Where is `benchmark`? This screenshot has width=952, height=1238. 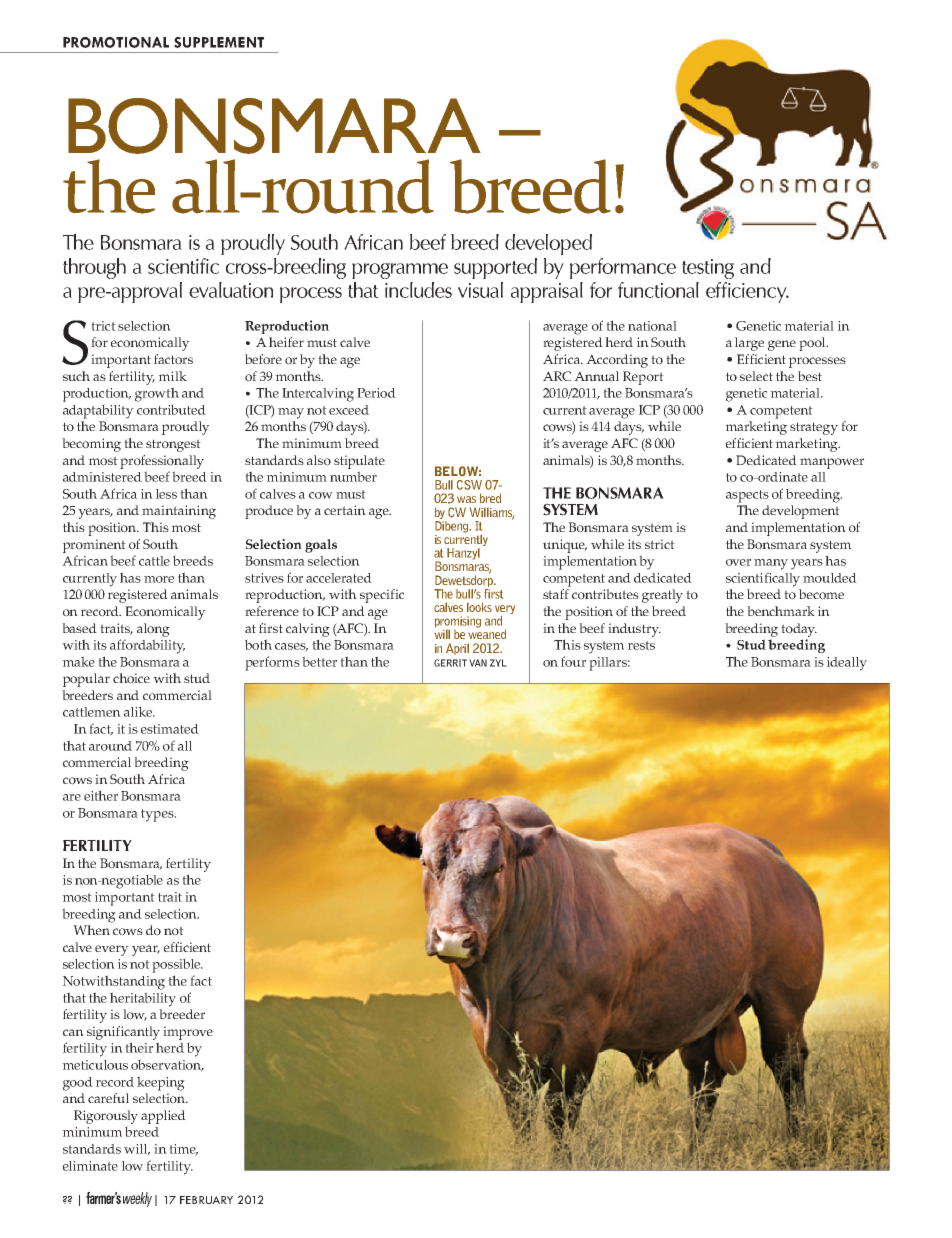 benchmark is located at coordinates (781, 611).
